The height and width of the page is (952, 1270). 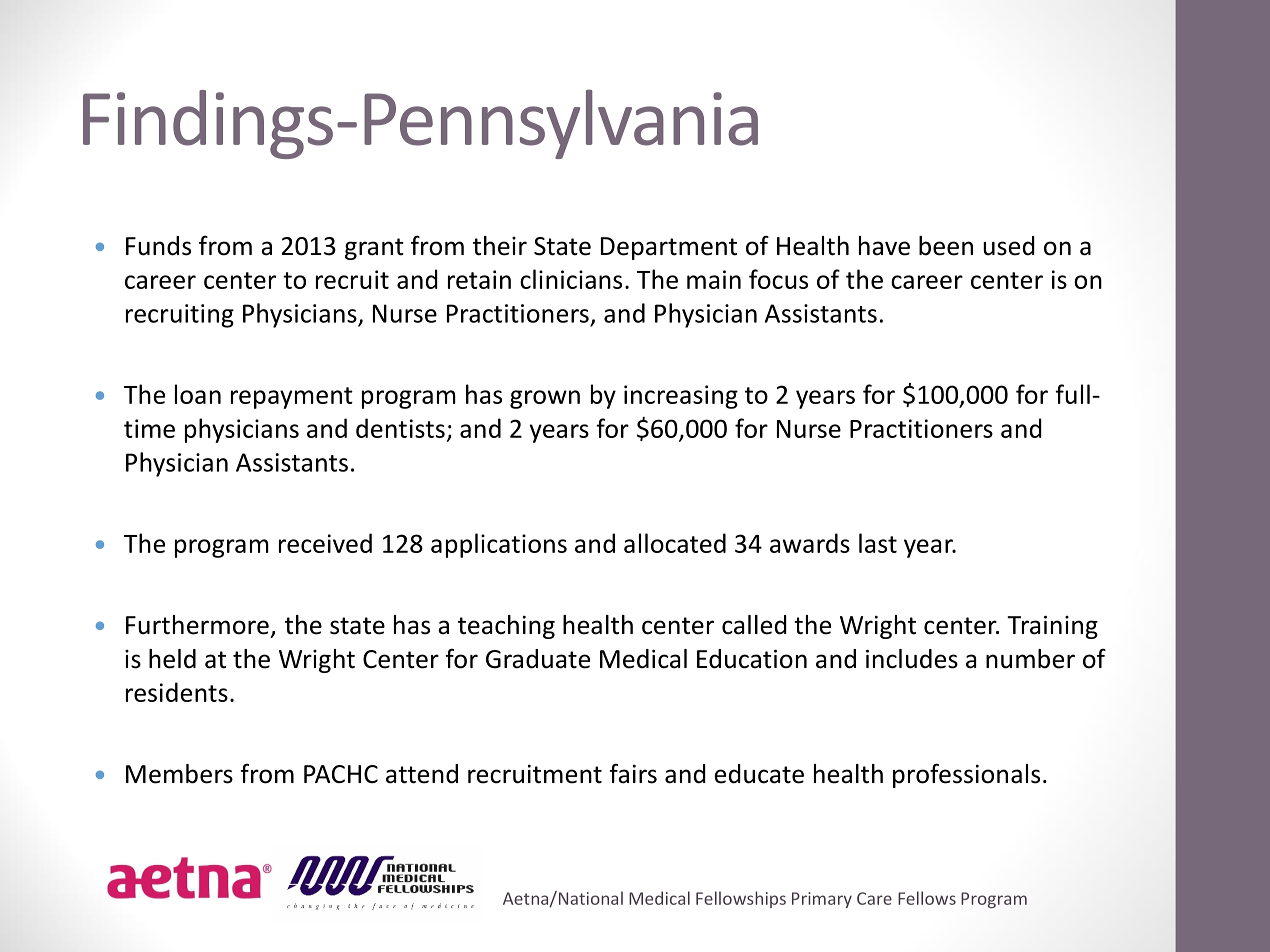 I want to click on grant, so click(x=374, y=249).
